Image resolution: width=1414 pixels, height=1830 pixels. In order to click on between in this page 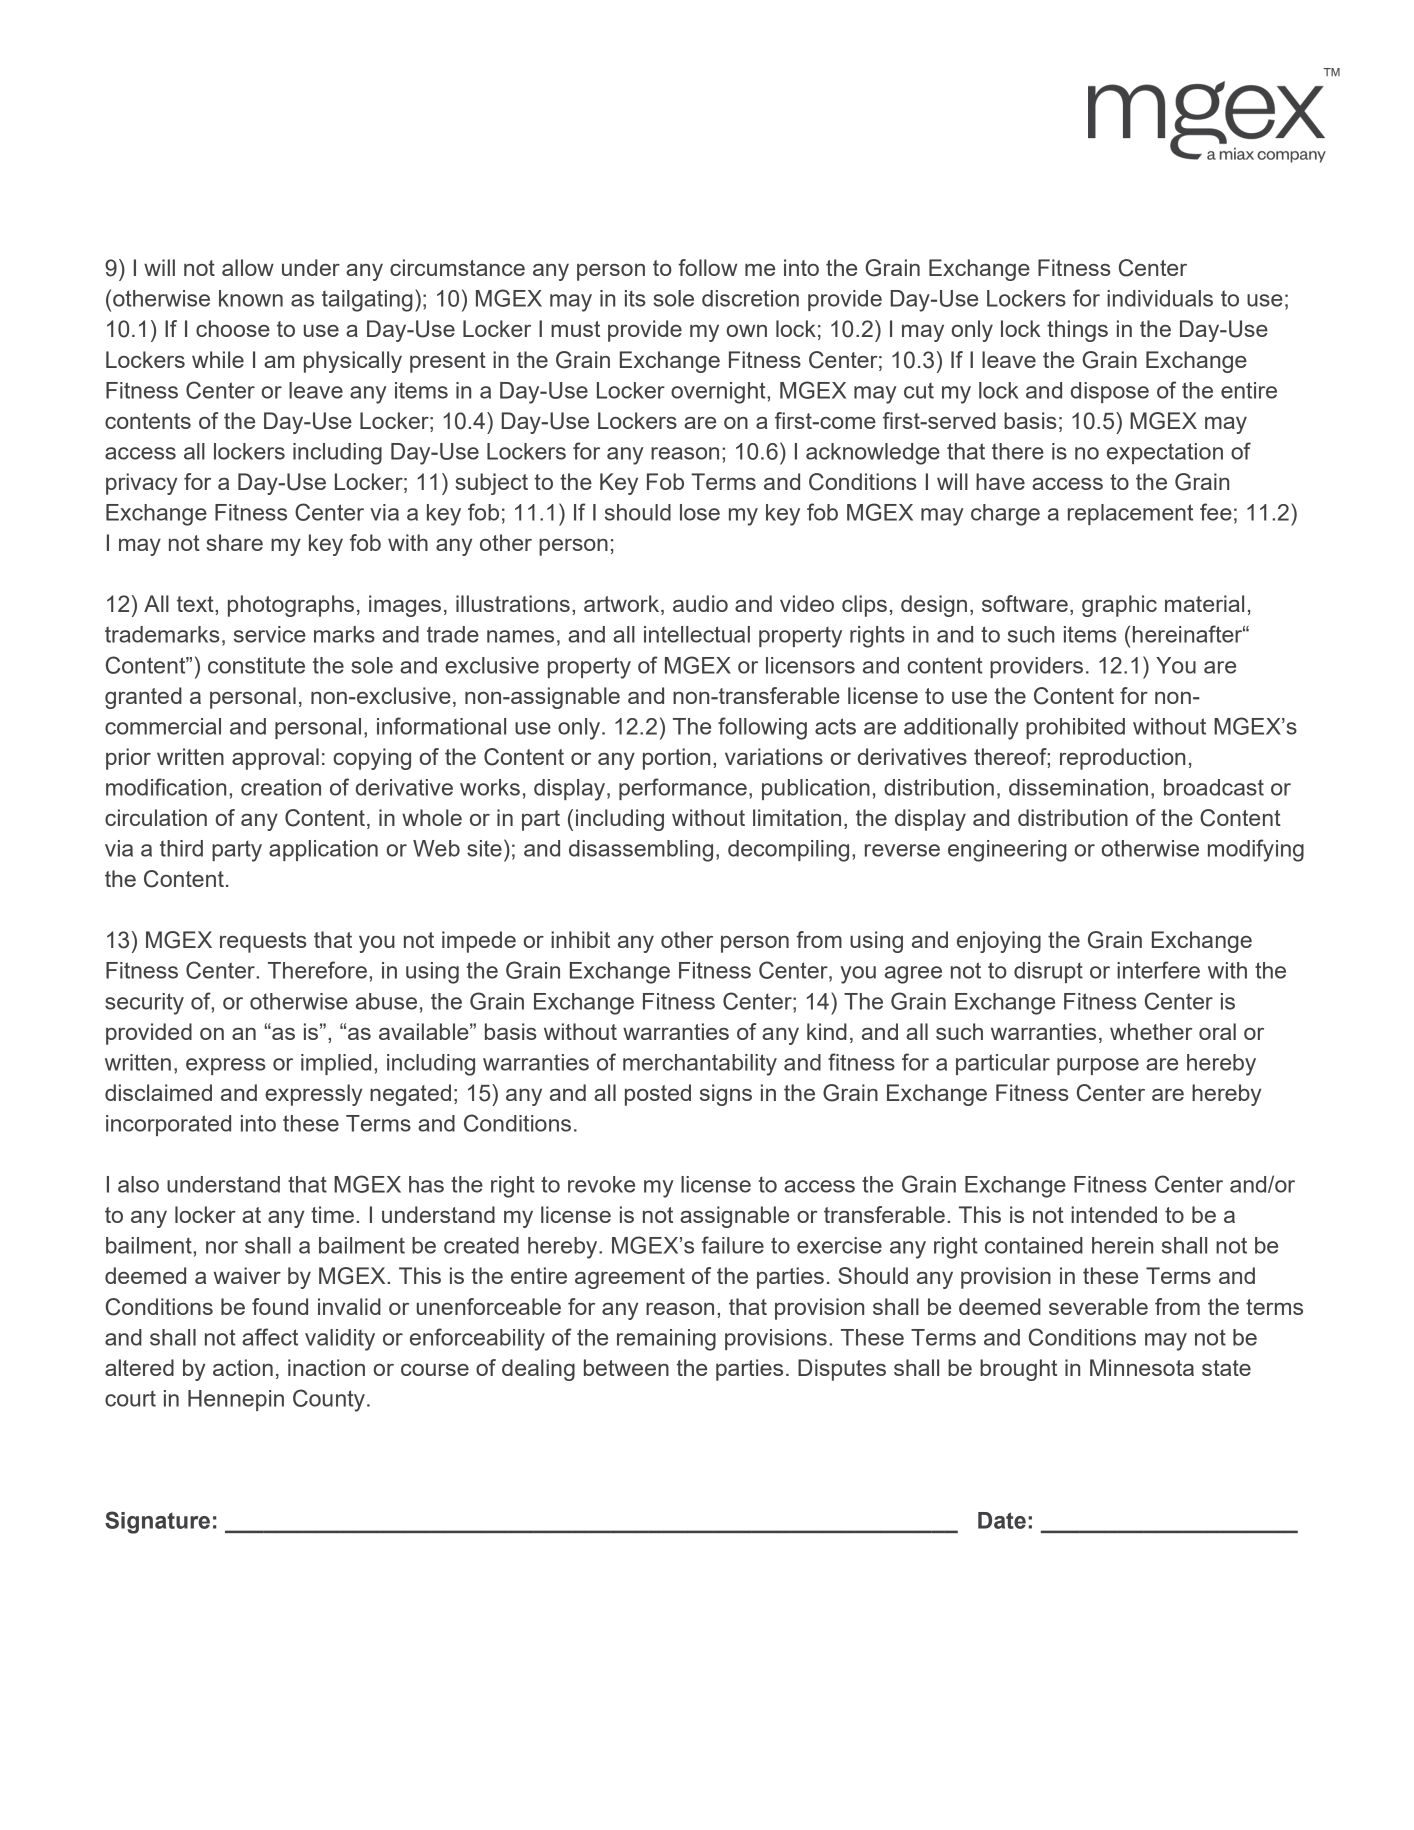, I will do `click(626, 1367)`.
